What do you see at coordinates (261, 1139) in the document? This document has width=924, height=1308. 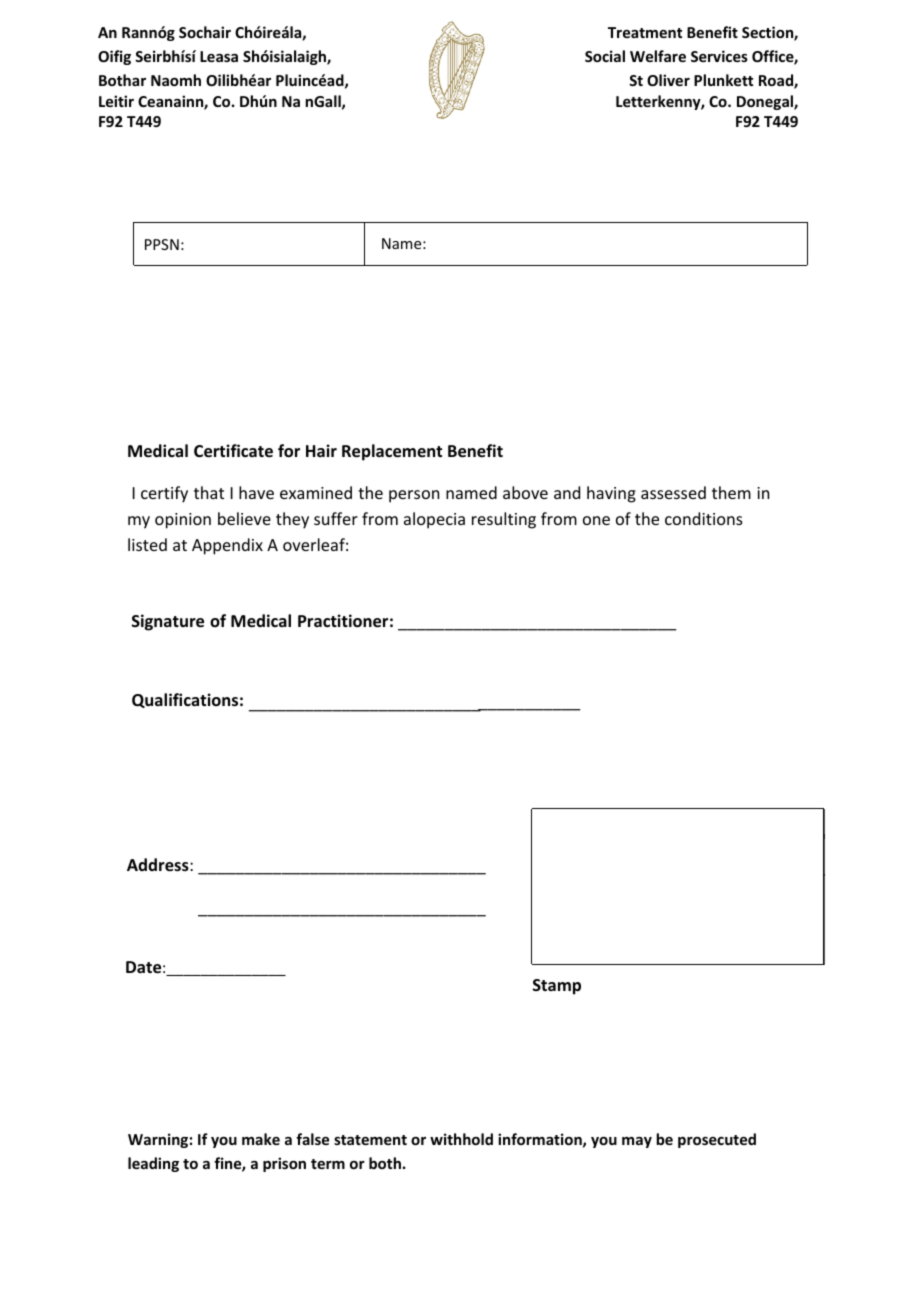 I see `make` at bounding box center [261, 1139].
